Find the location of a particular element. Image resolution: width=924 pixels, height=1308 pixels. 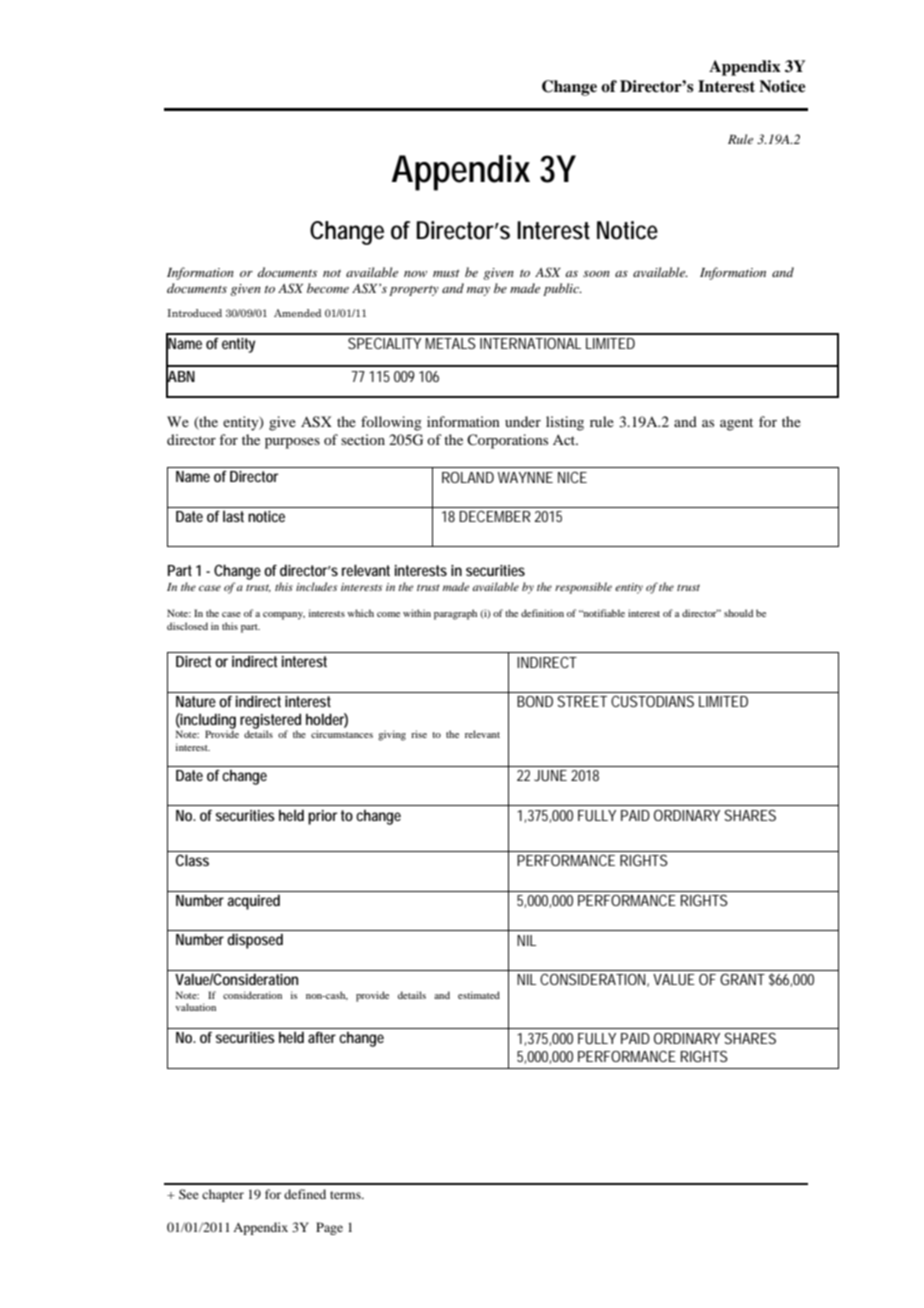

may is located at coordinates (478, 291).
